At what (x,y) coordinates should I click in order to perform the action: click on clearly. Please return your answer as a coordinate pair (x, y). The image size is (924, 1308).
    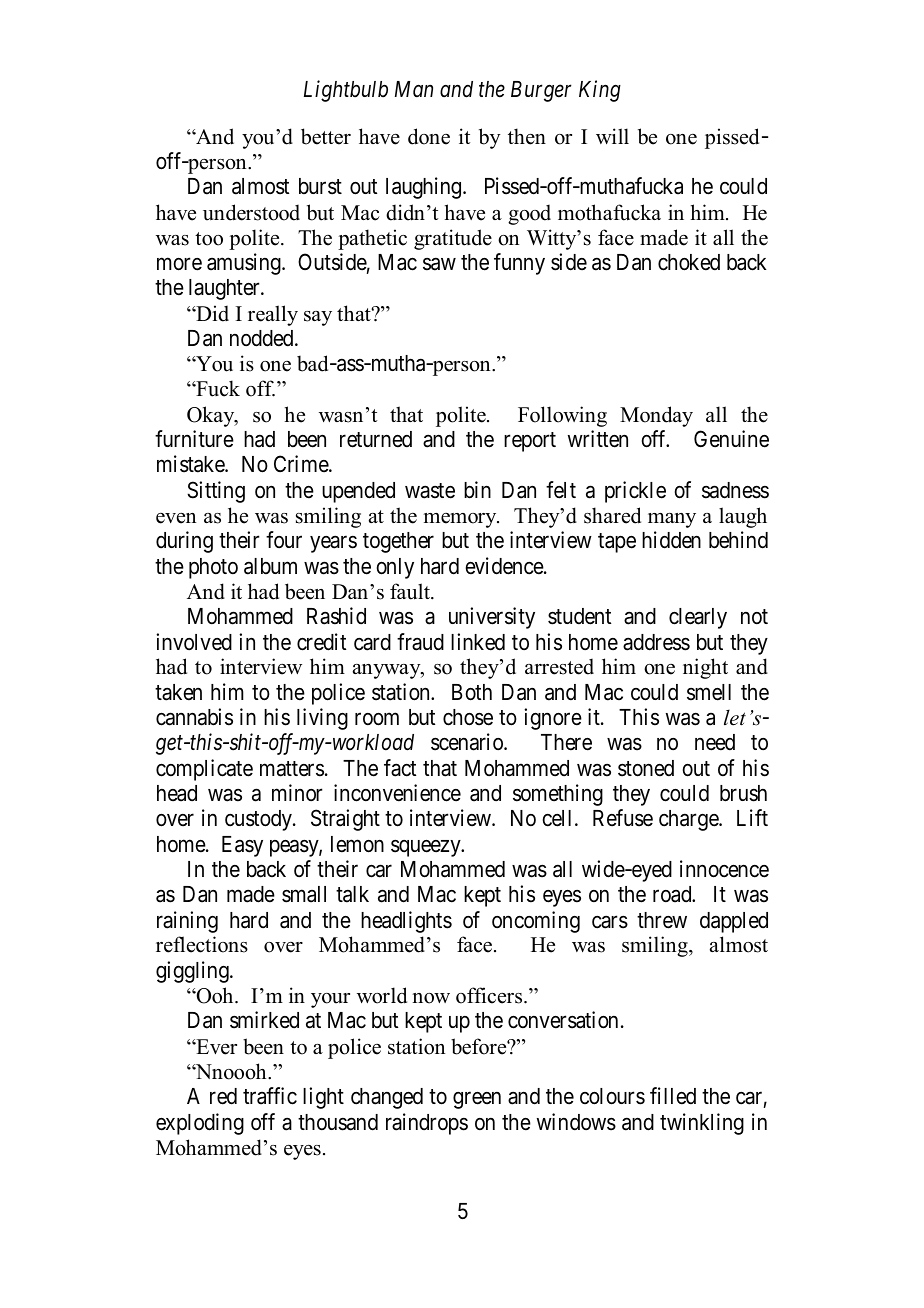
    Looking at the image, I should click on (698, 618).
